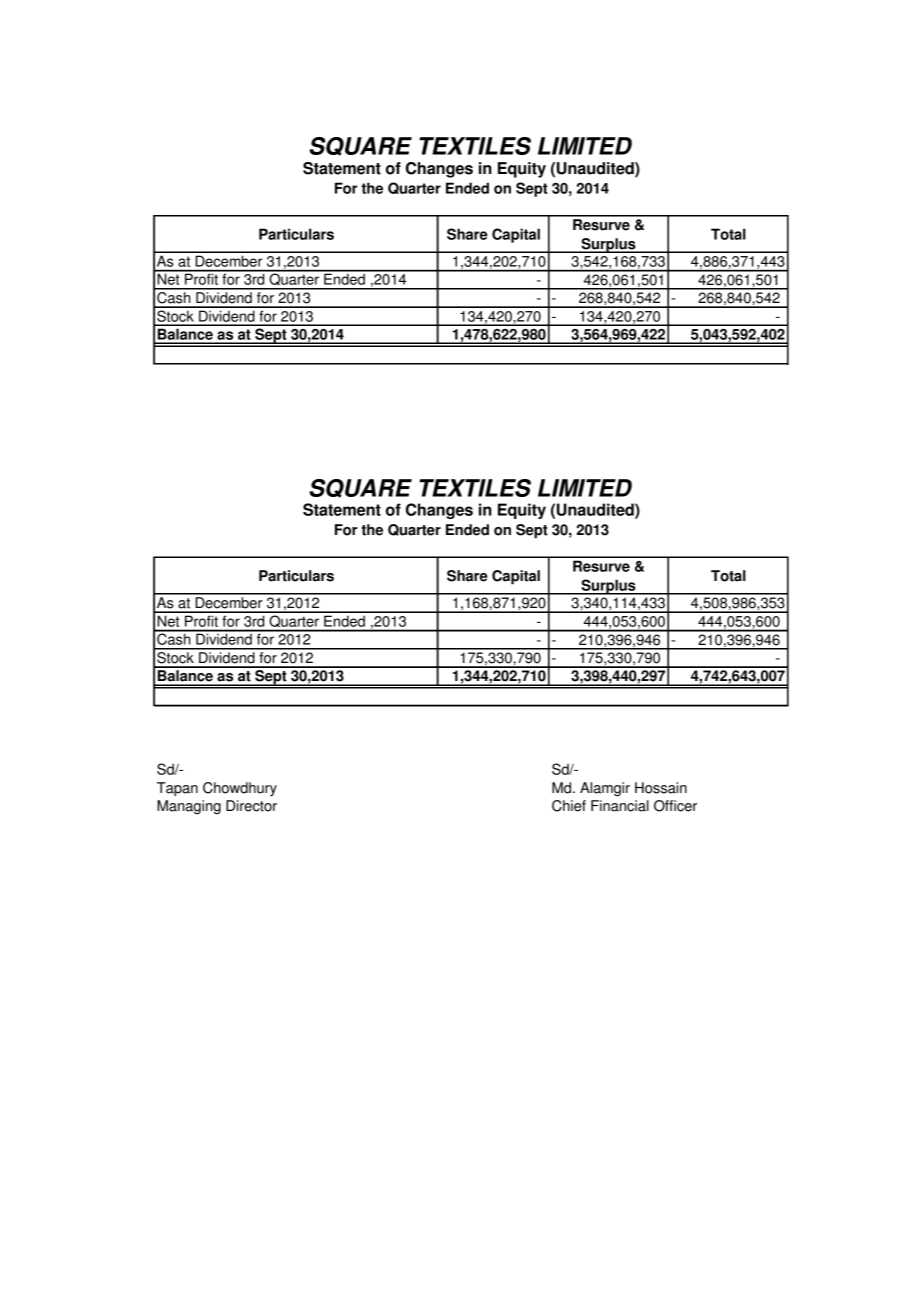  What do you see at coordinates (189, 807) in the screenshot?
I see `Managing` at bounding box center [189, 807].
